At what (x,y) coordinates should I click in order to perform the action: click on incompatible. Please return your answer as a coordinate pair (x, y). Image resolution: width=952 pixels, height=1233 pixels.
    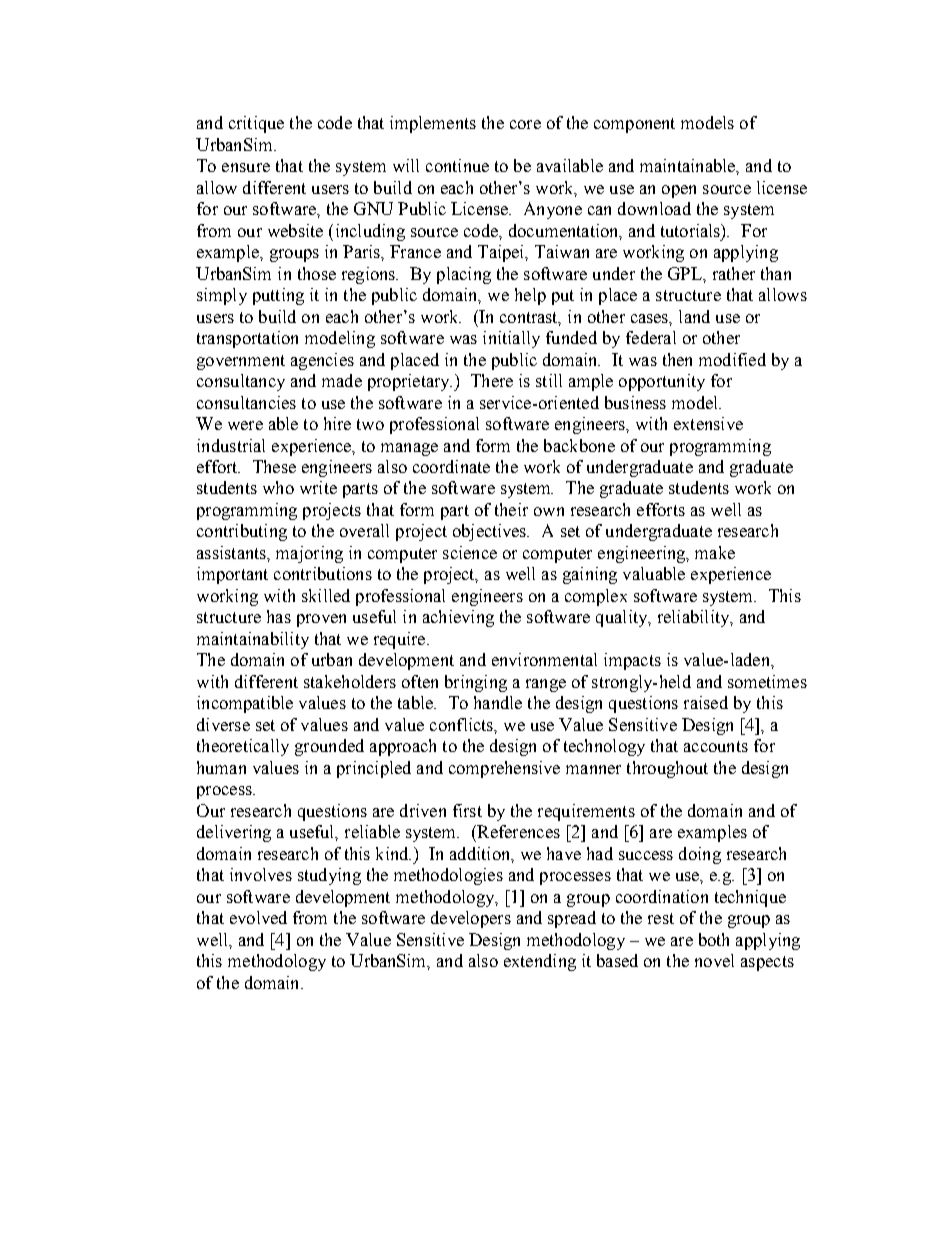
    Looking at the image, I should click on (245, 704).
